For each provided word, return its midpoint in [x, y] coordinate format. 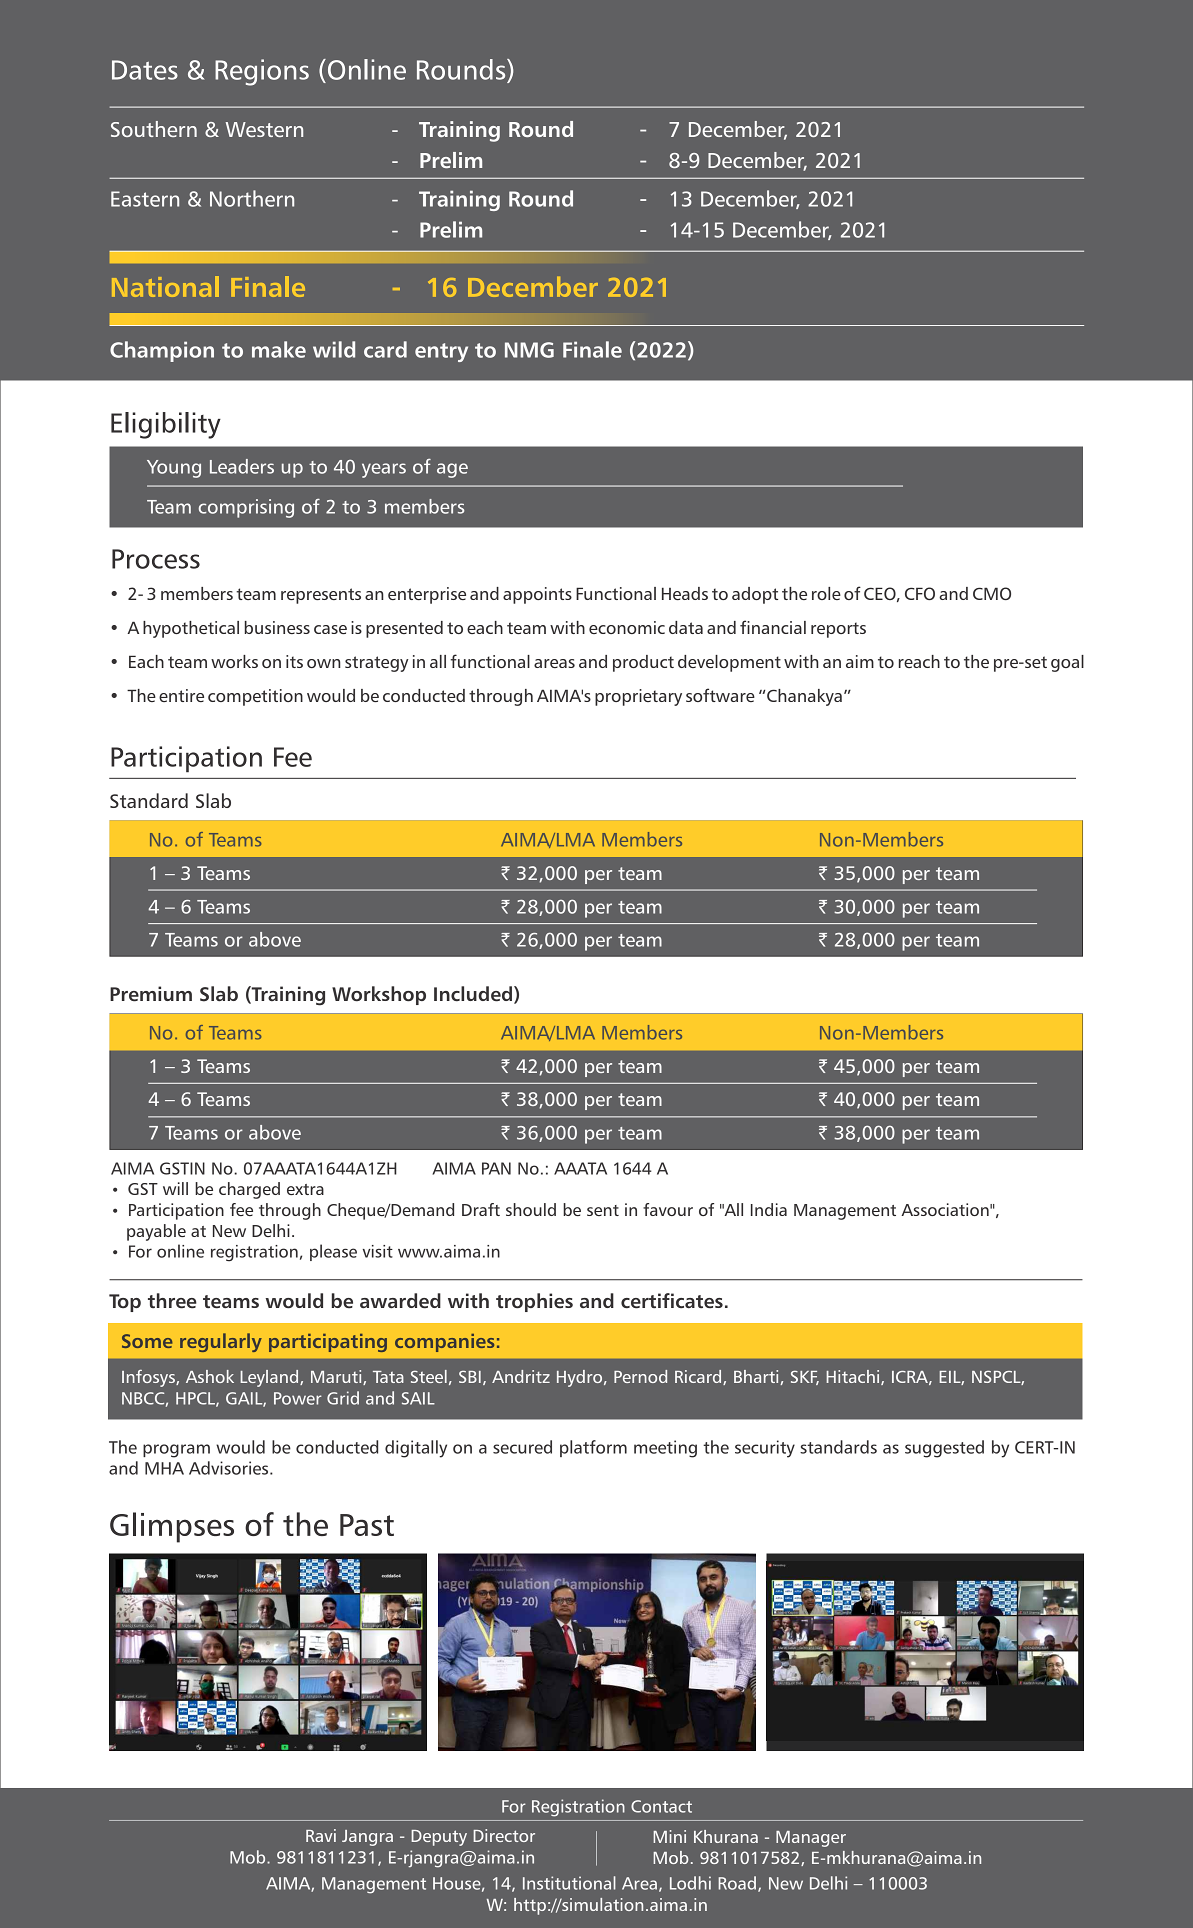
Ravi [321, 1835]
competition [255, 697]
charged [249, 1190]
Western [264, 129]
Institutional [569, 1883]
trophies [534, 1302]
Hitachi [854, 1377]
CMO [992, 593]
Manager [811, 1839]
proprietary [638, 697]
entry [441, 352]
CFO [920, 593]
